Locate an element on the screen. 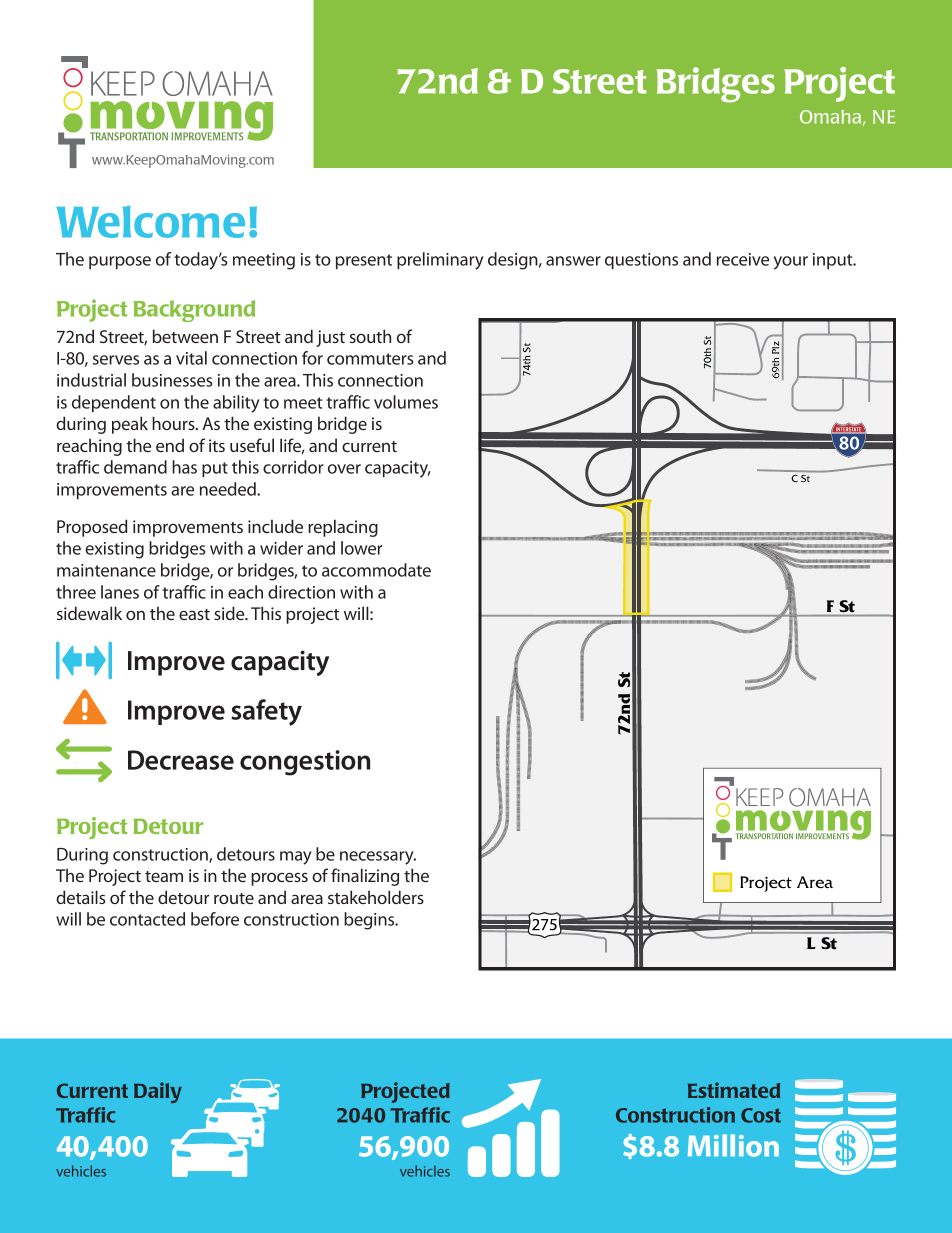 The height and width of the screenshot is (1233, 952). preliminary is located at coordinates (440, 261).
